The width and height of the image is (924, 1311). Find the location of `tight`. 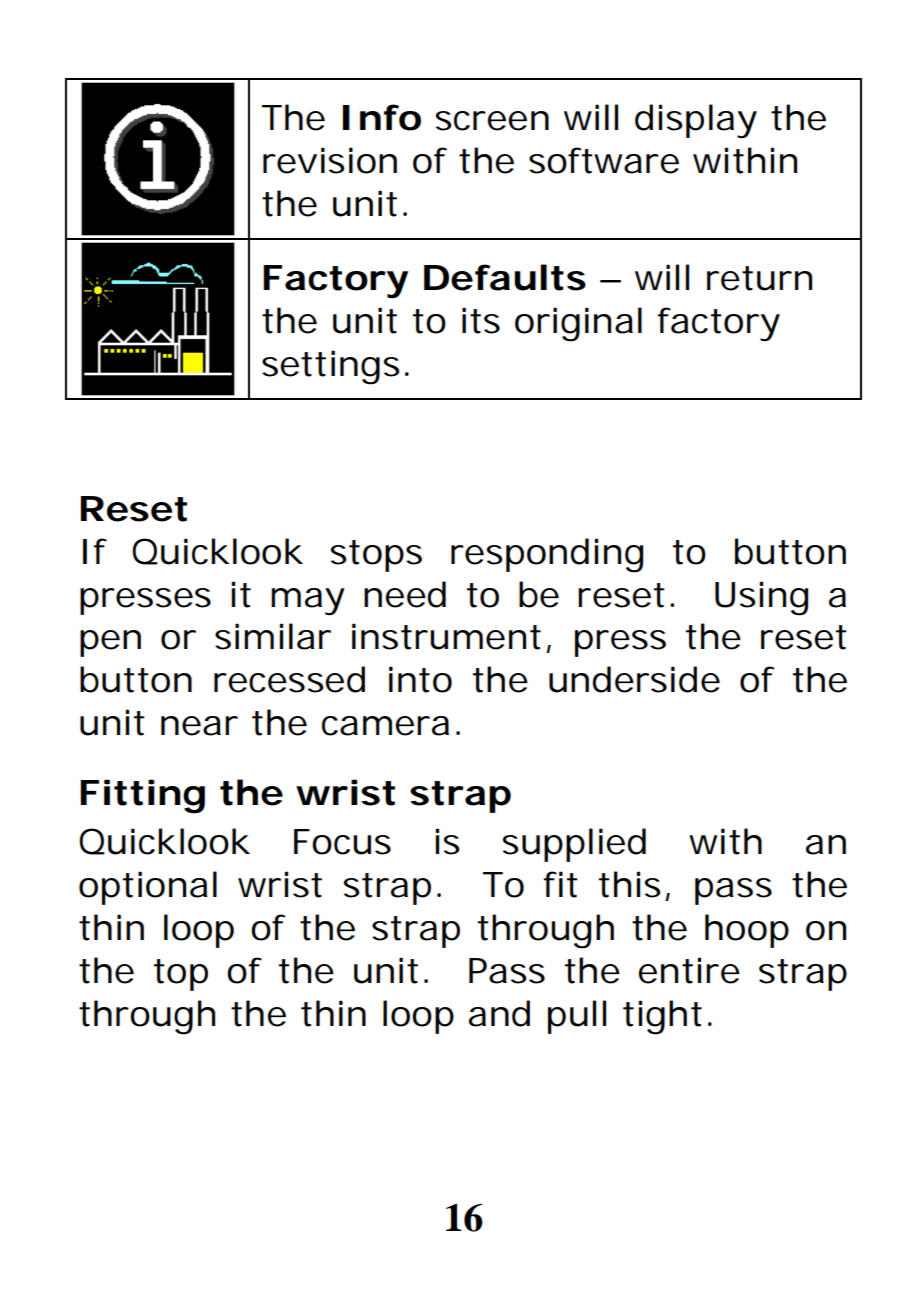

tight is located at coordinates (662, 1017).
